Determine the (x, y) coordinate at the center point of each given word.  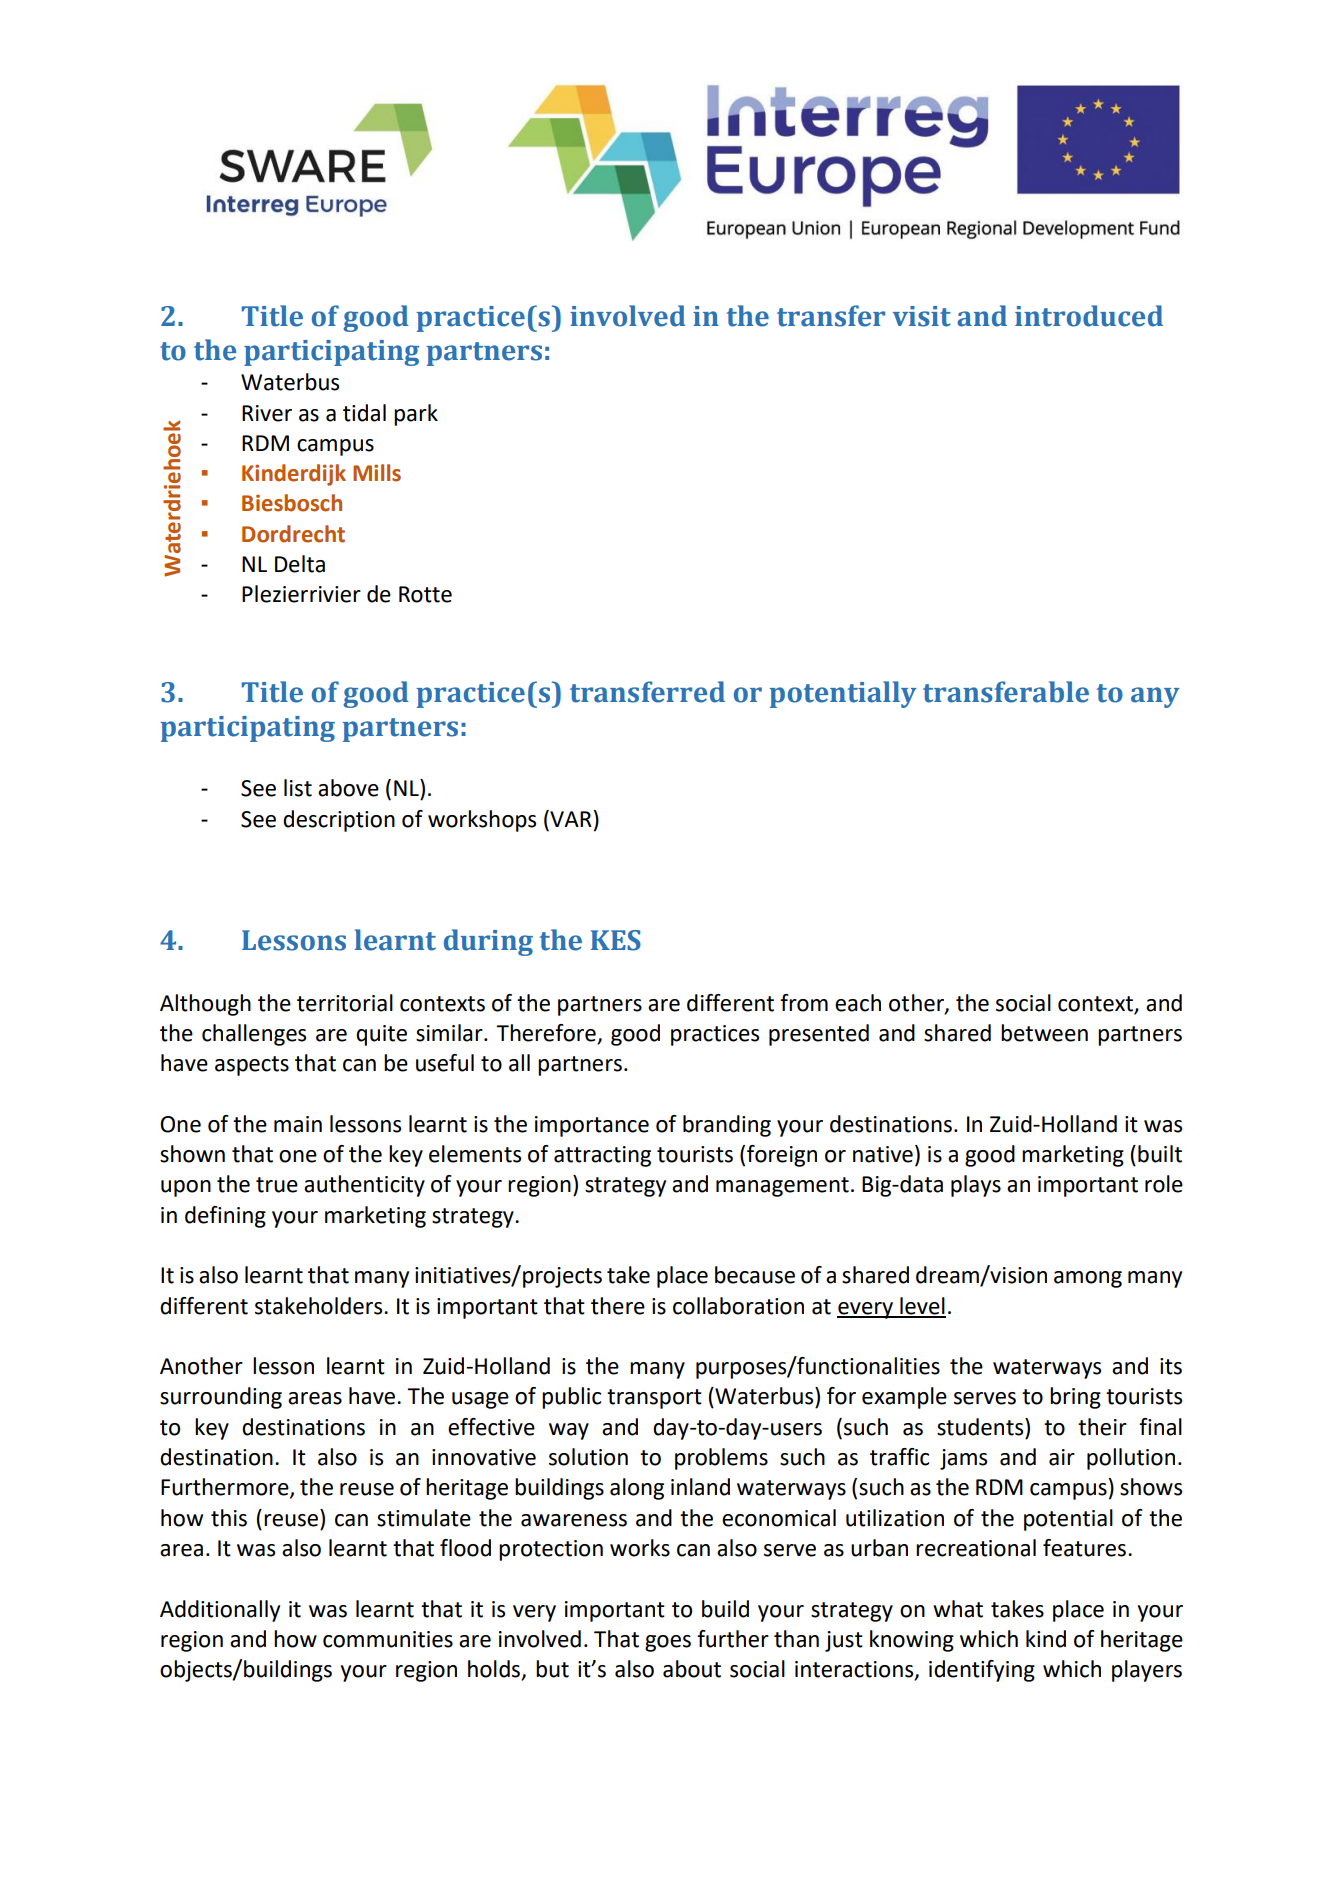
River (267, 413)
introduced (1089, 316)
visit (922, 316)
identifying (982, 1671)
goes (668, 1643)
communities (388, 1639)
